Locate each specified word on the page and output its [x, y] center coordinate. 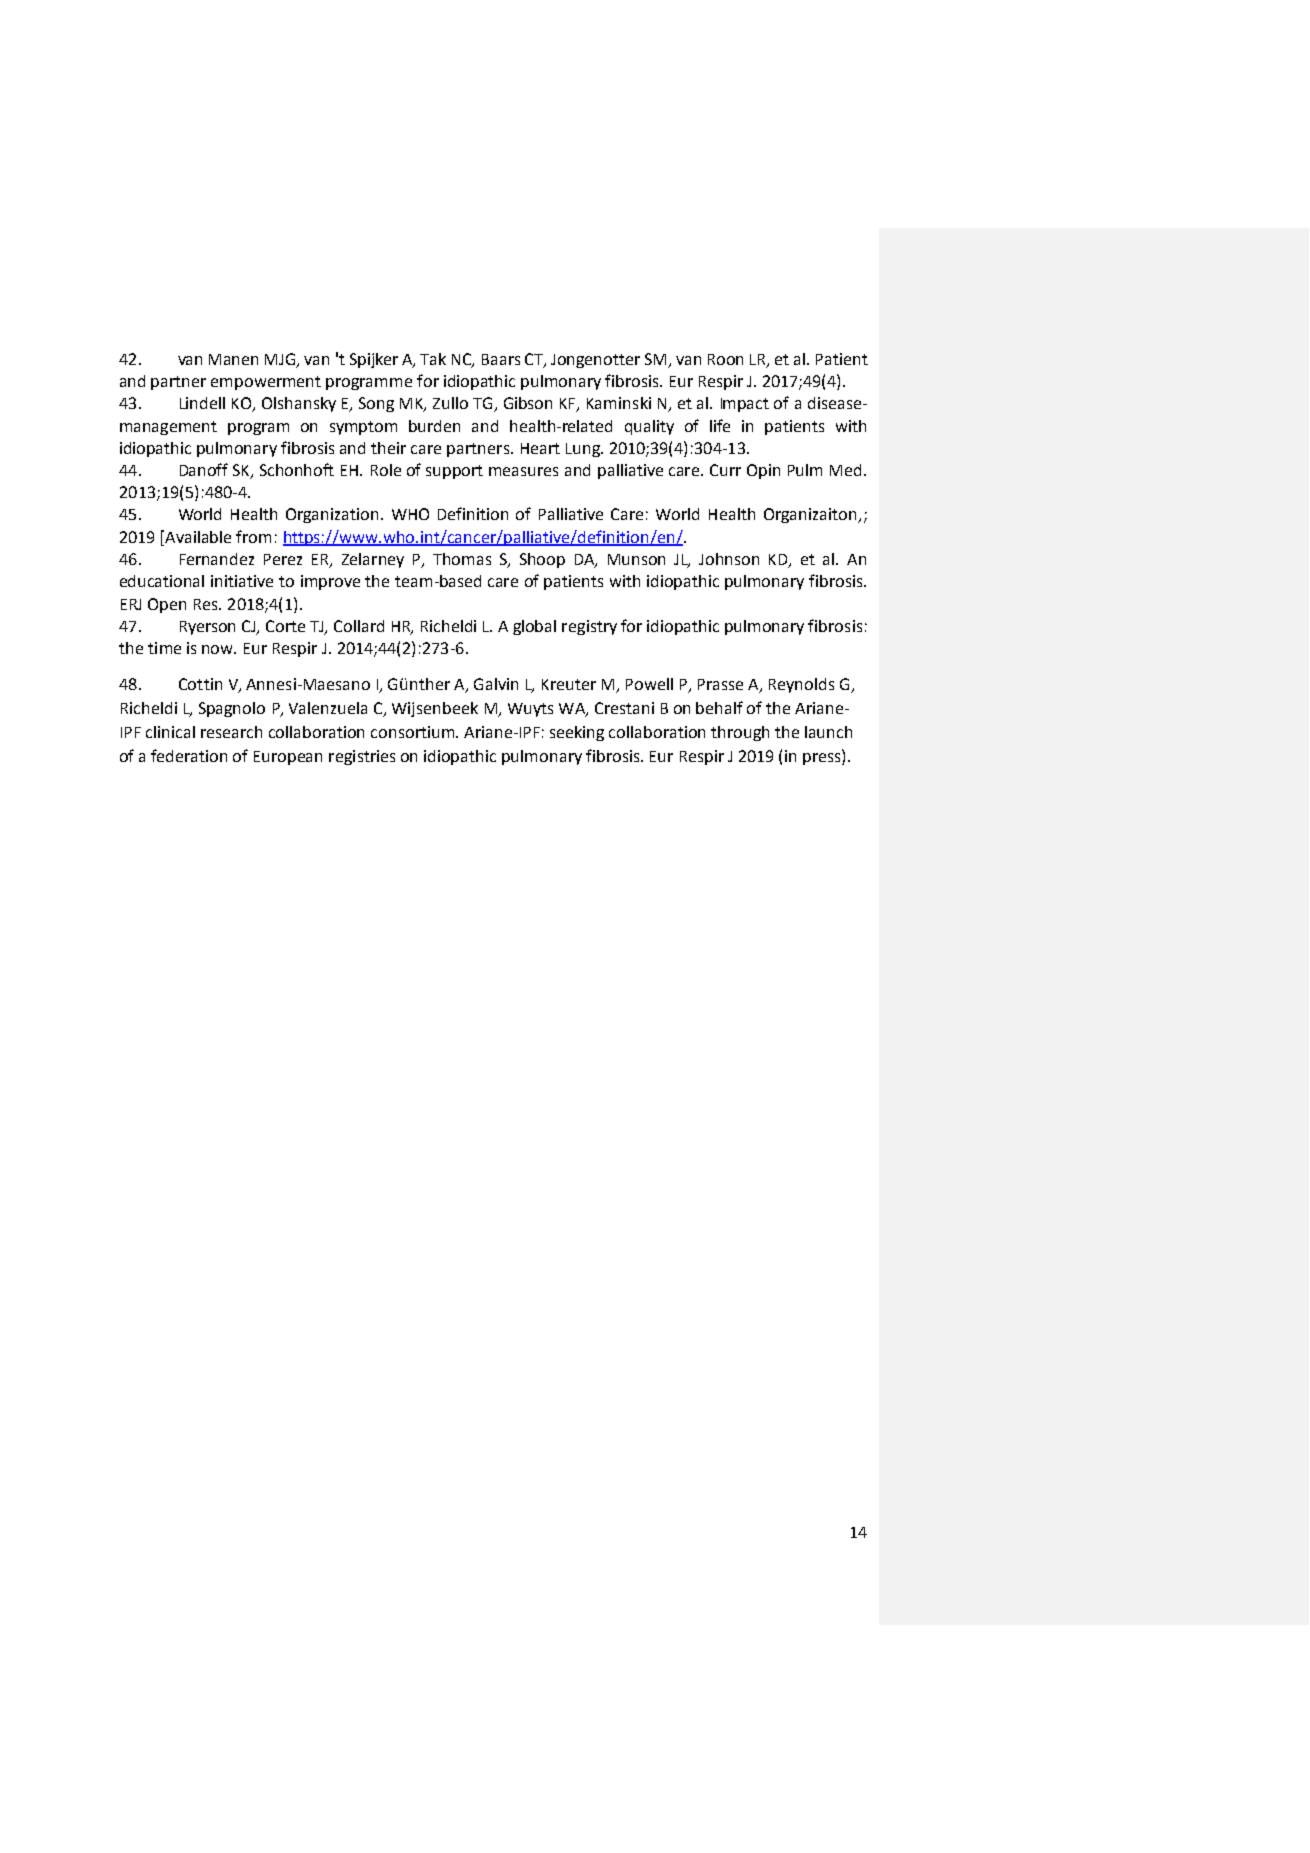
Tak [433, 359]
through [740, 733]
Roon [725, 359]
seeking [577, 733]
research [231, 732]
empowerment [266, 383]
